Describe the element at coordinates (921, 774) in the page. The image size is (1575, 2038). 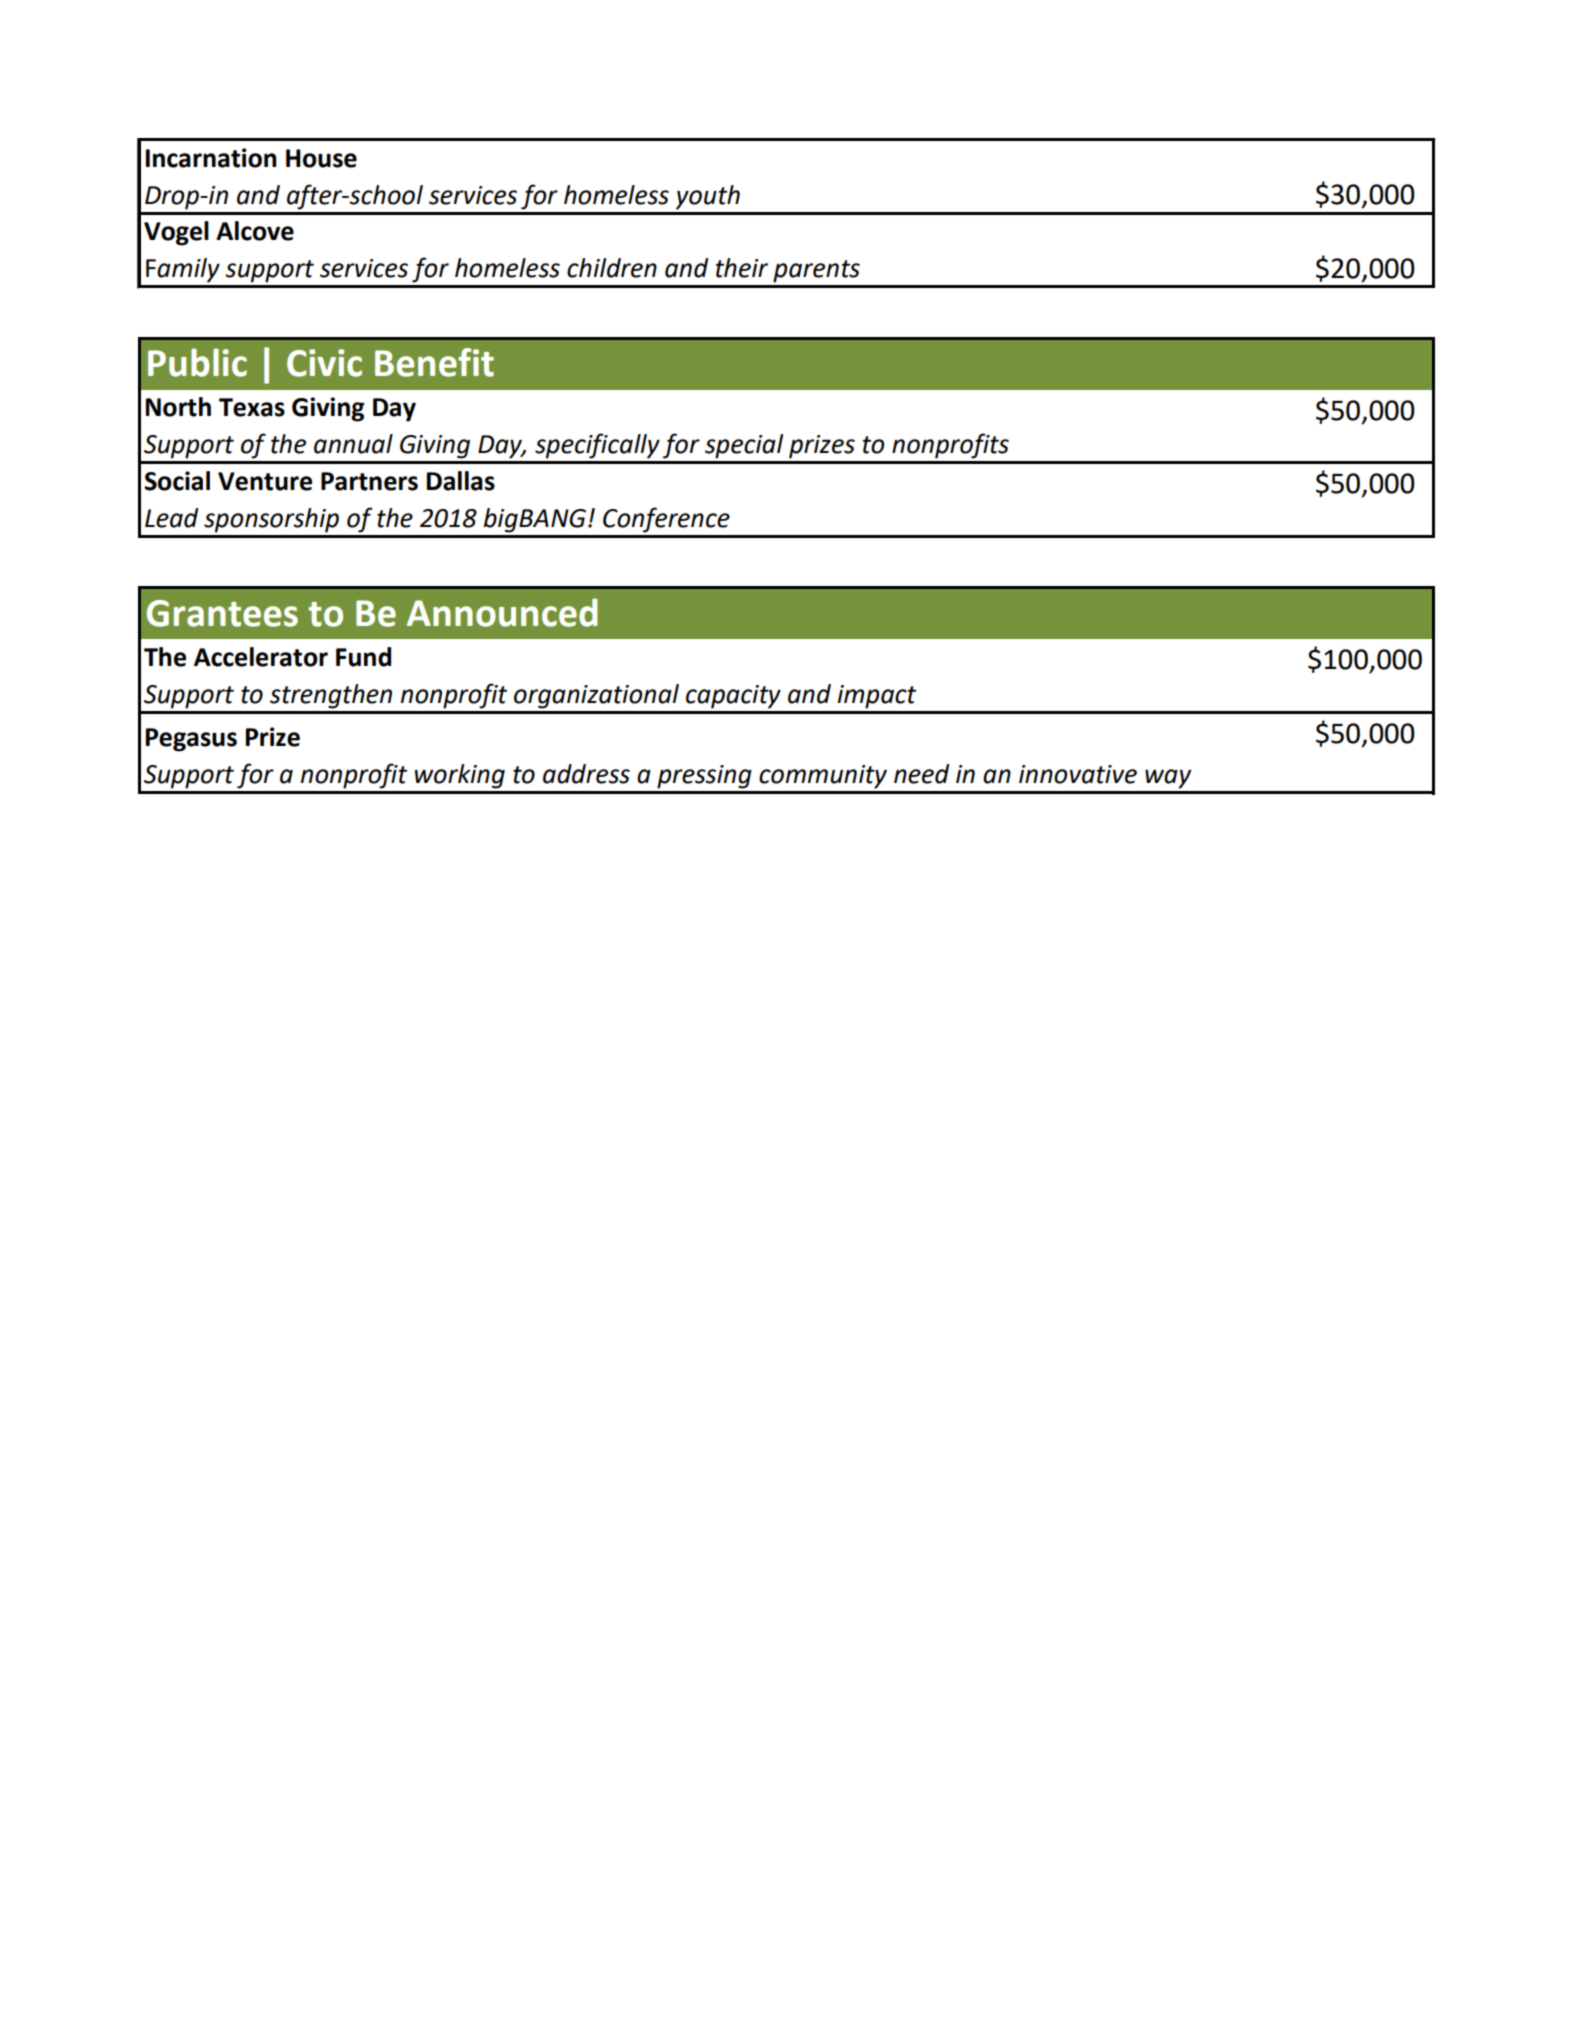
I see `need` at that location.
